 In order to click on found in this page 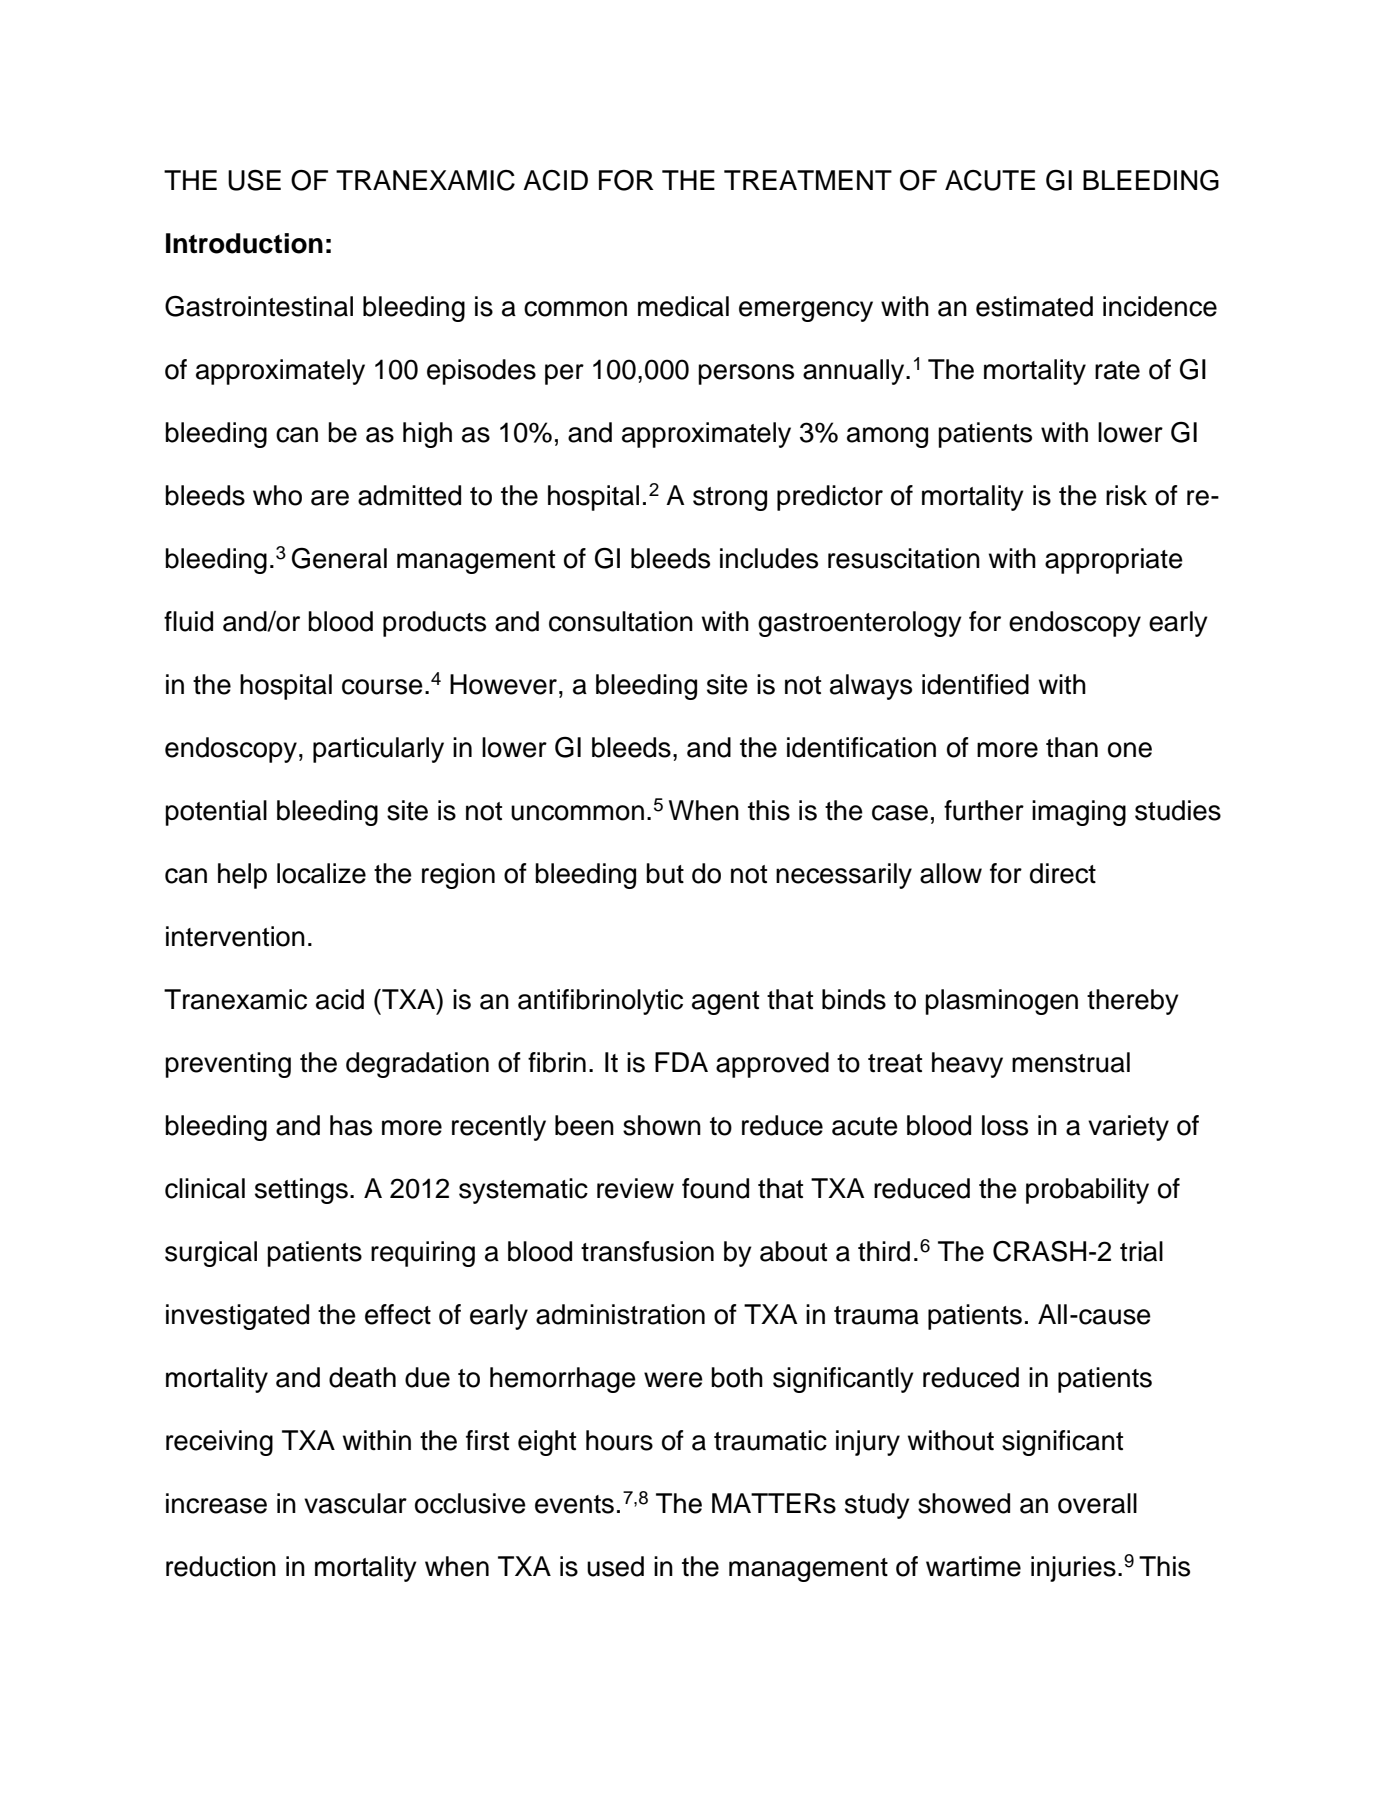, I will do `click(715, 1188)`.
